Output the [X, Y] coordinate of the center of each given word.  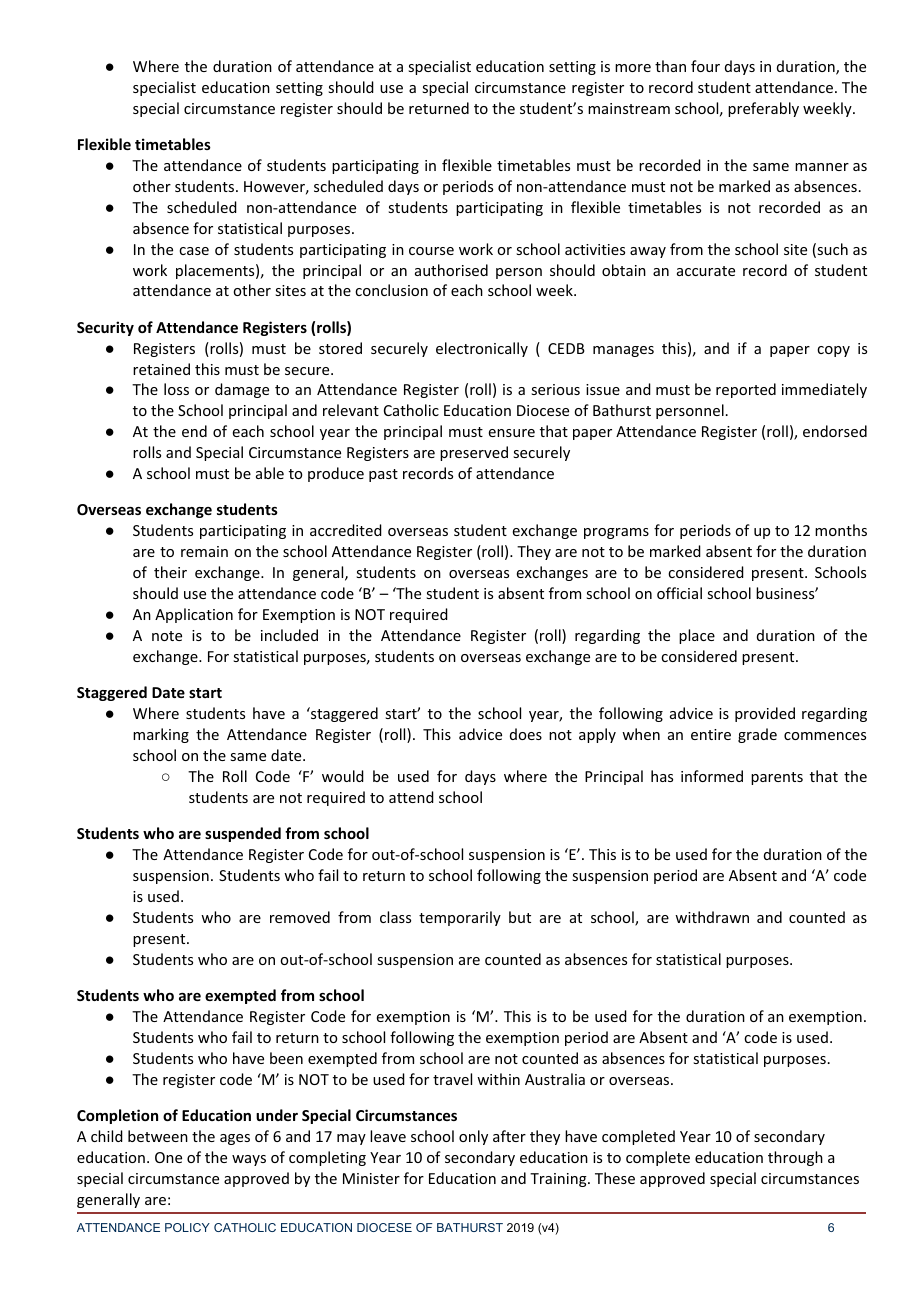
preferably [763, 109]
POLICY [187, 1227]
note [167, 636]
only [473, 1137]
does [526, 734]
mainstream [629, 108]
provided [765, 714]
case [194, 251]
